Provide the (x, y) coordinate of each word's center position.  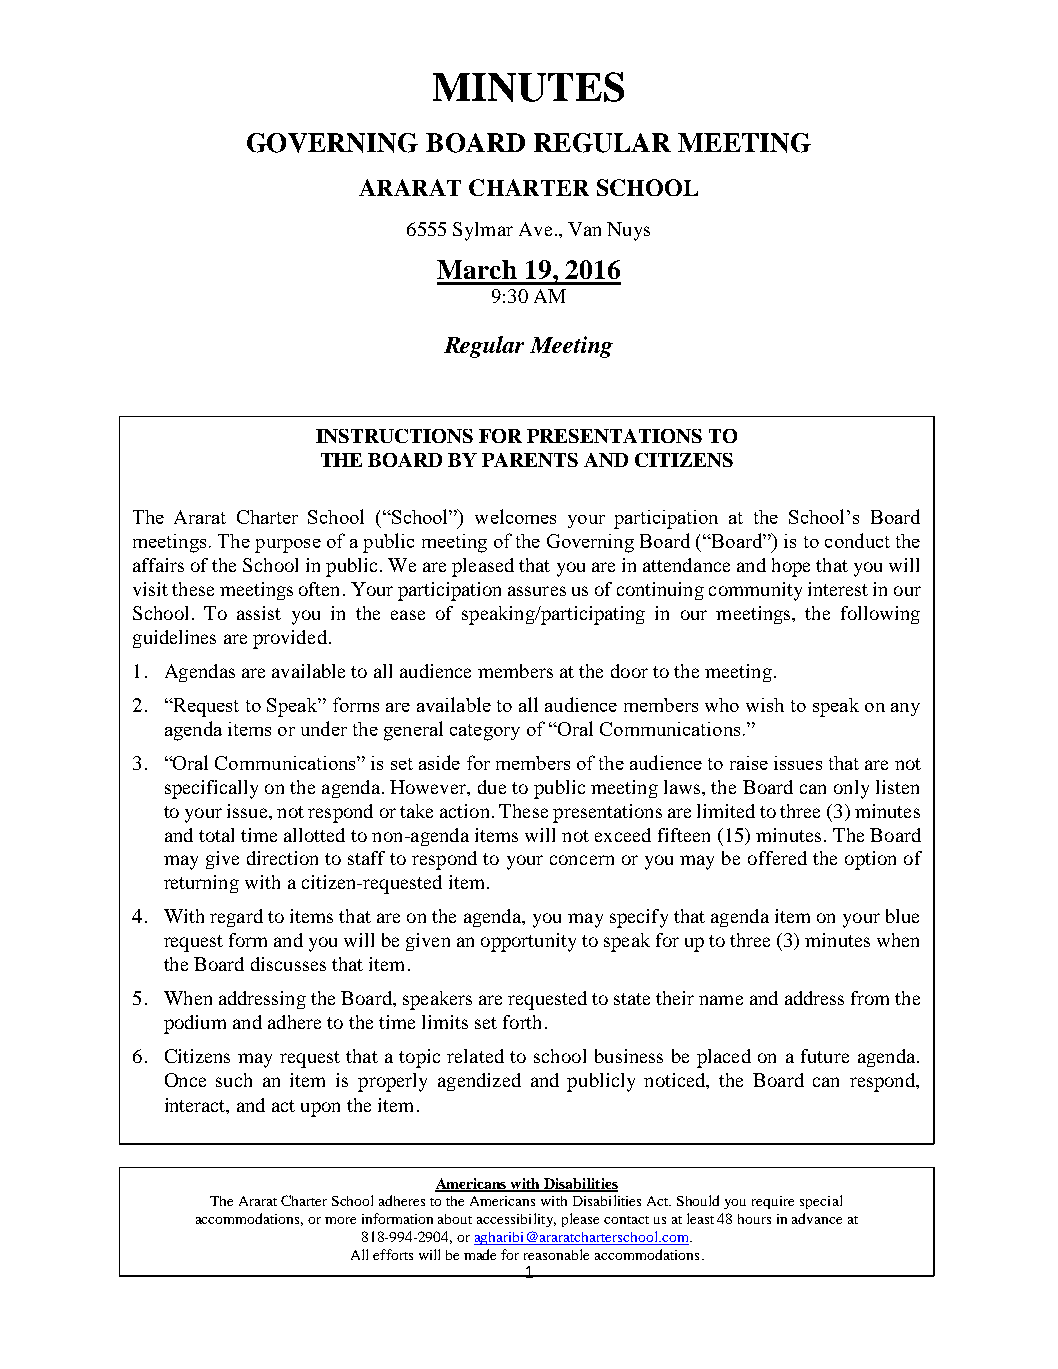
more (340, 1220)
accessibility (516, 1220)
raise (749, 763)
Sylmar (483, 231)
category (485, 732)
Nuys (628, 231)
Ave (535, 229)
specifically (211, 789)
